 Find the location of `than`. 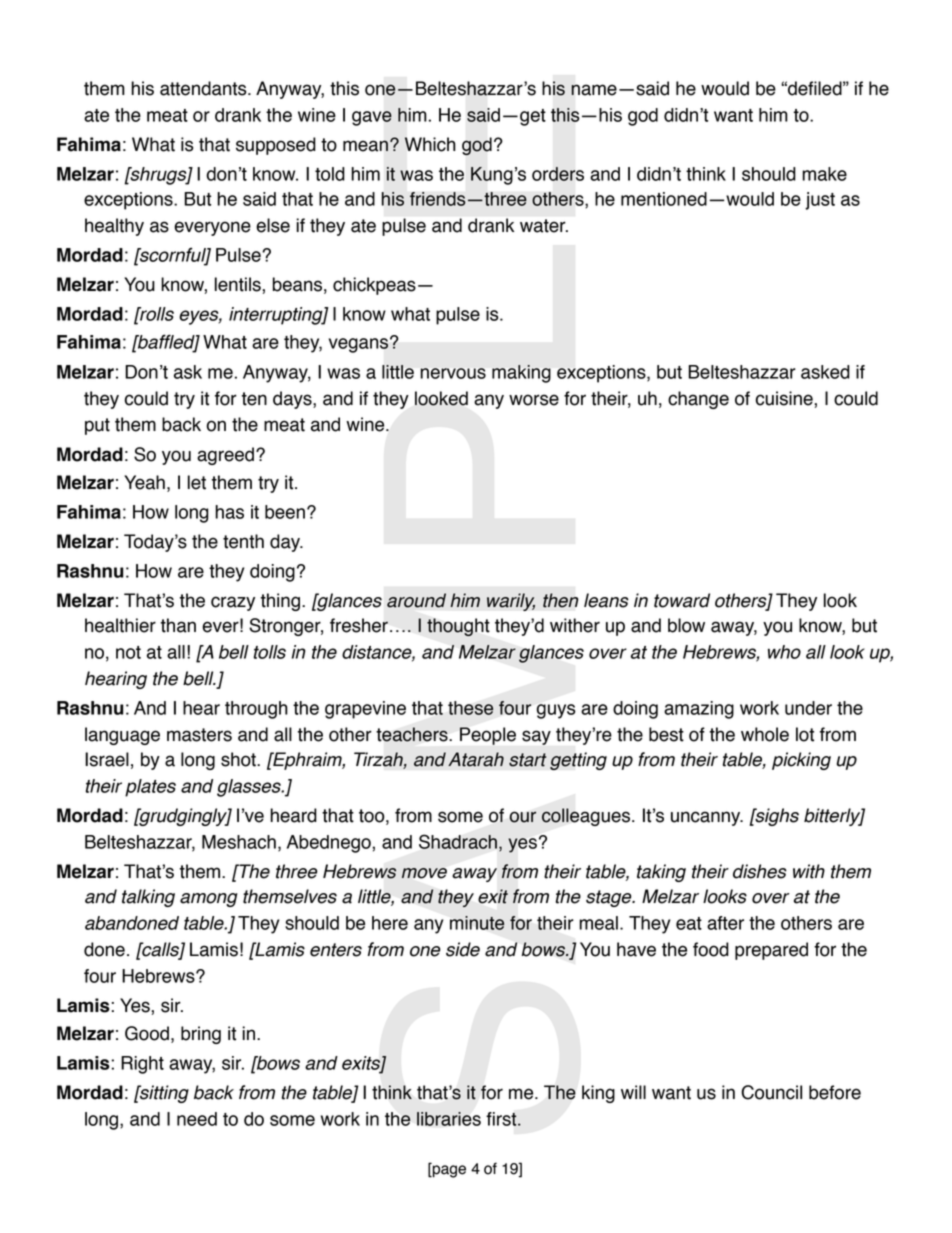

than is located at coordinates (178, 625).
